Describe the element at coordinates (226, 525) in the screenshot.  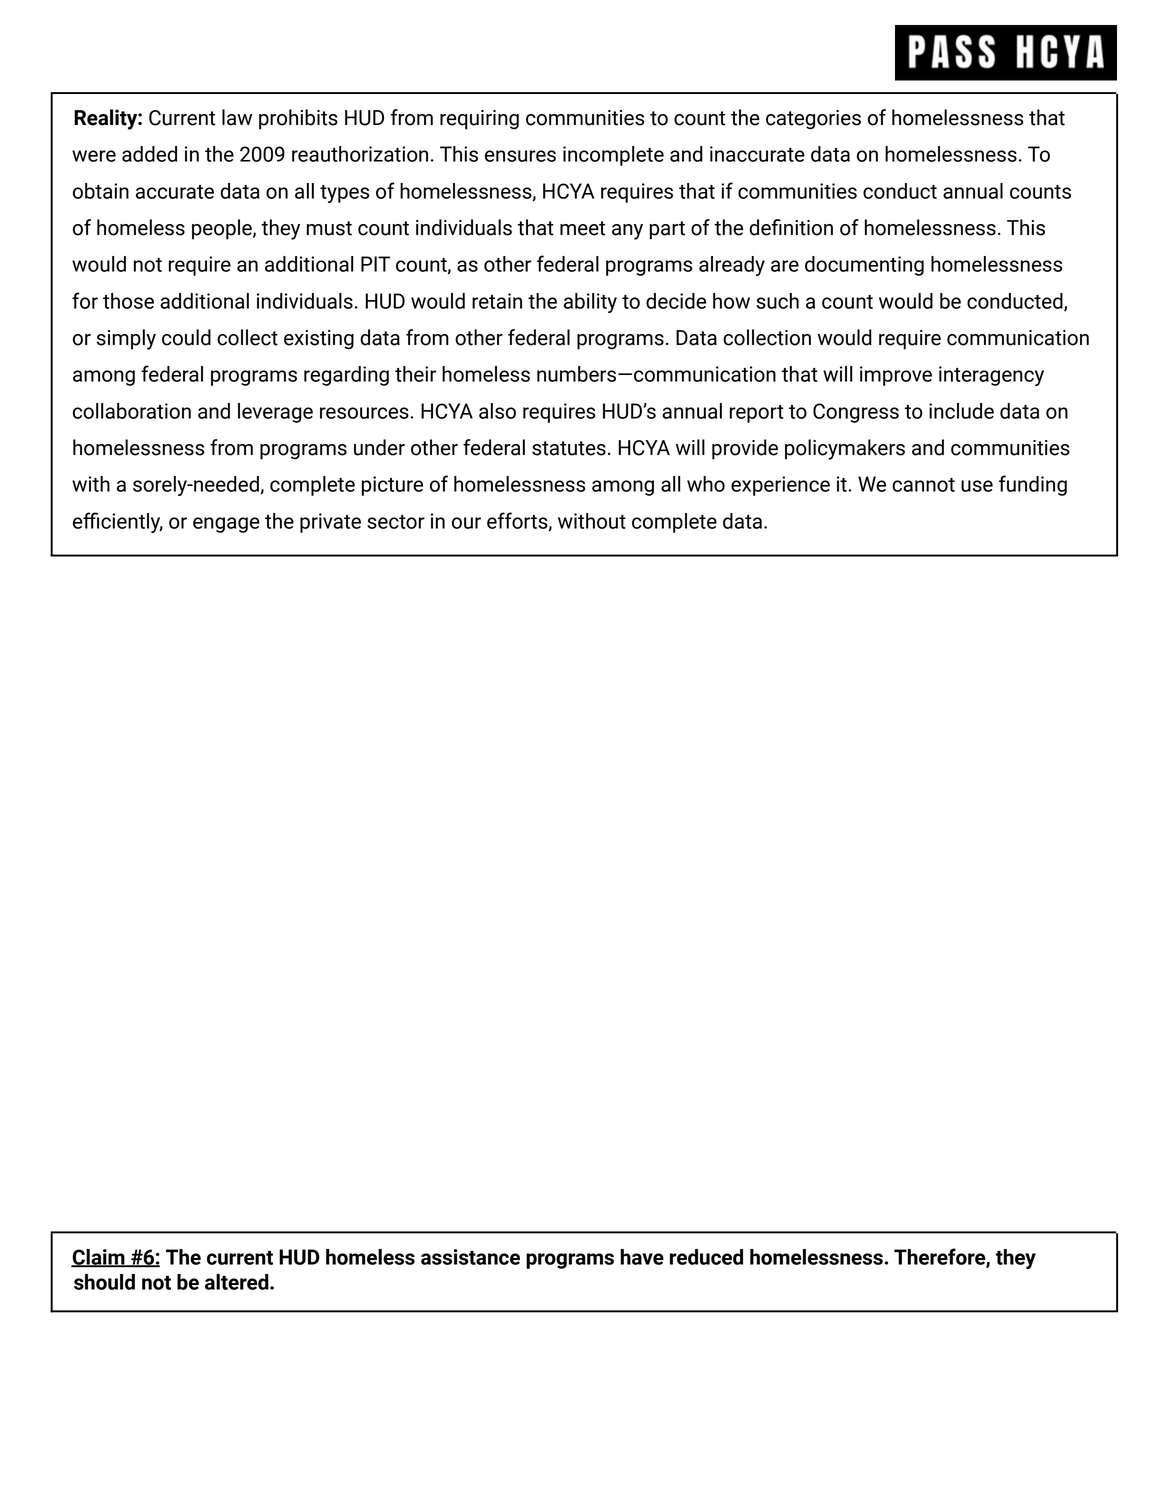
I see `engage` at that location.
